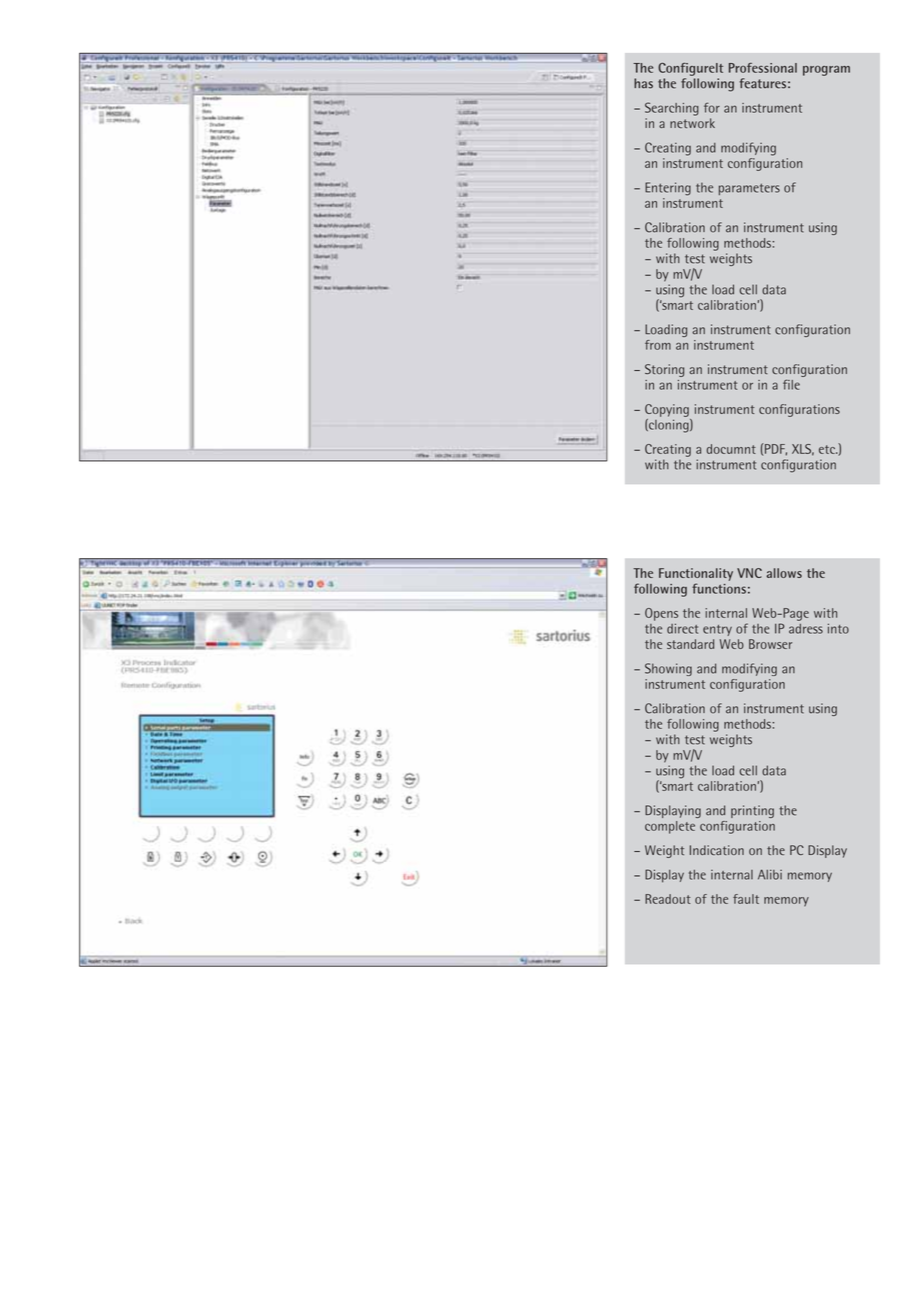  What do you see at coordinates (668, 669) in the screenshot?
I see `Showing` at bounding box center [668, 669].
